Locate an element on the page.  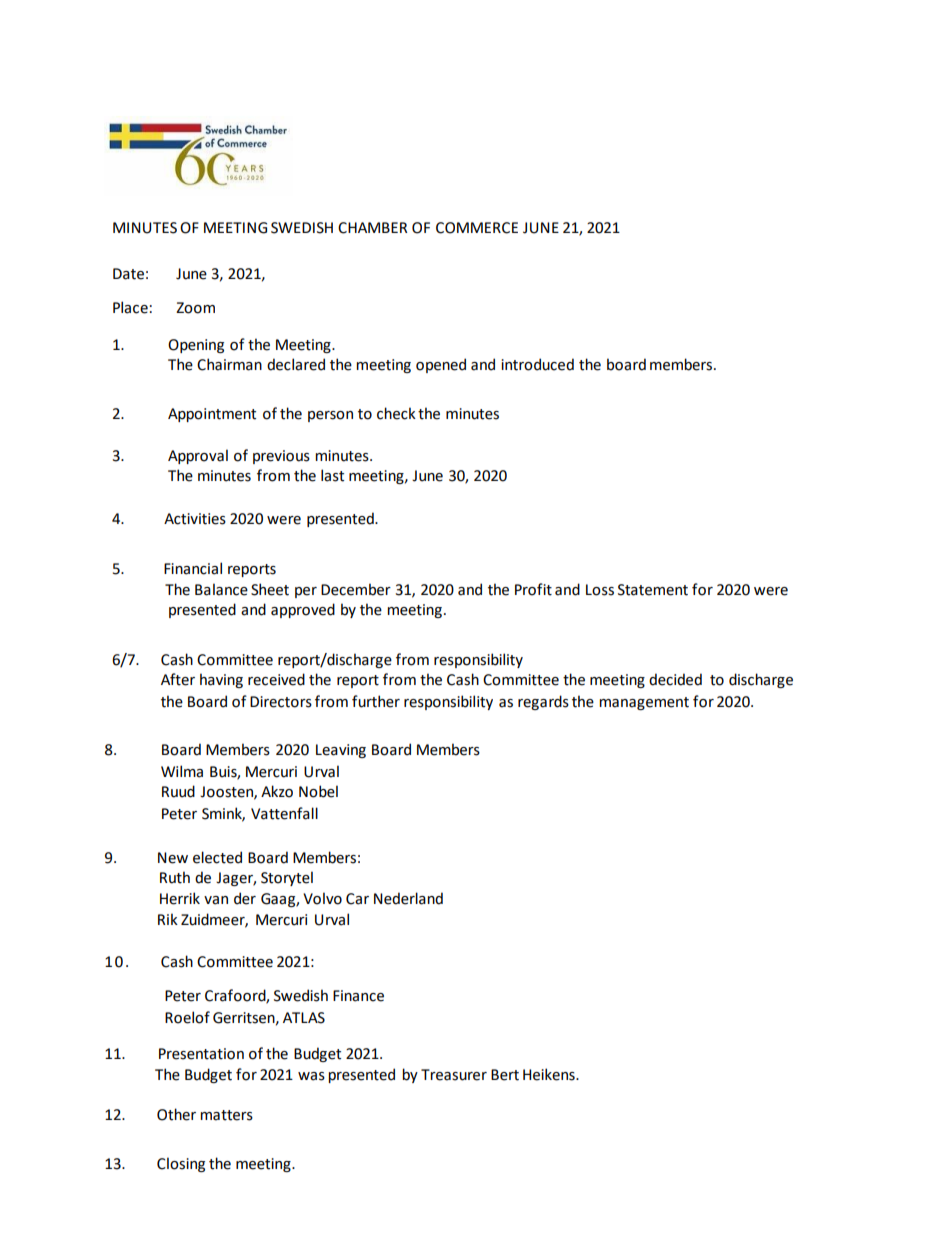
New is located at coordinates (173, 858).
